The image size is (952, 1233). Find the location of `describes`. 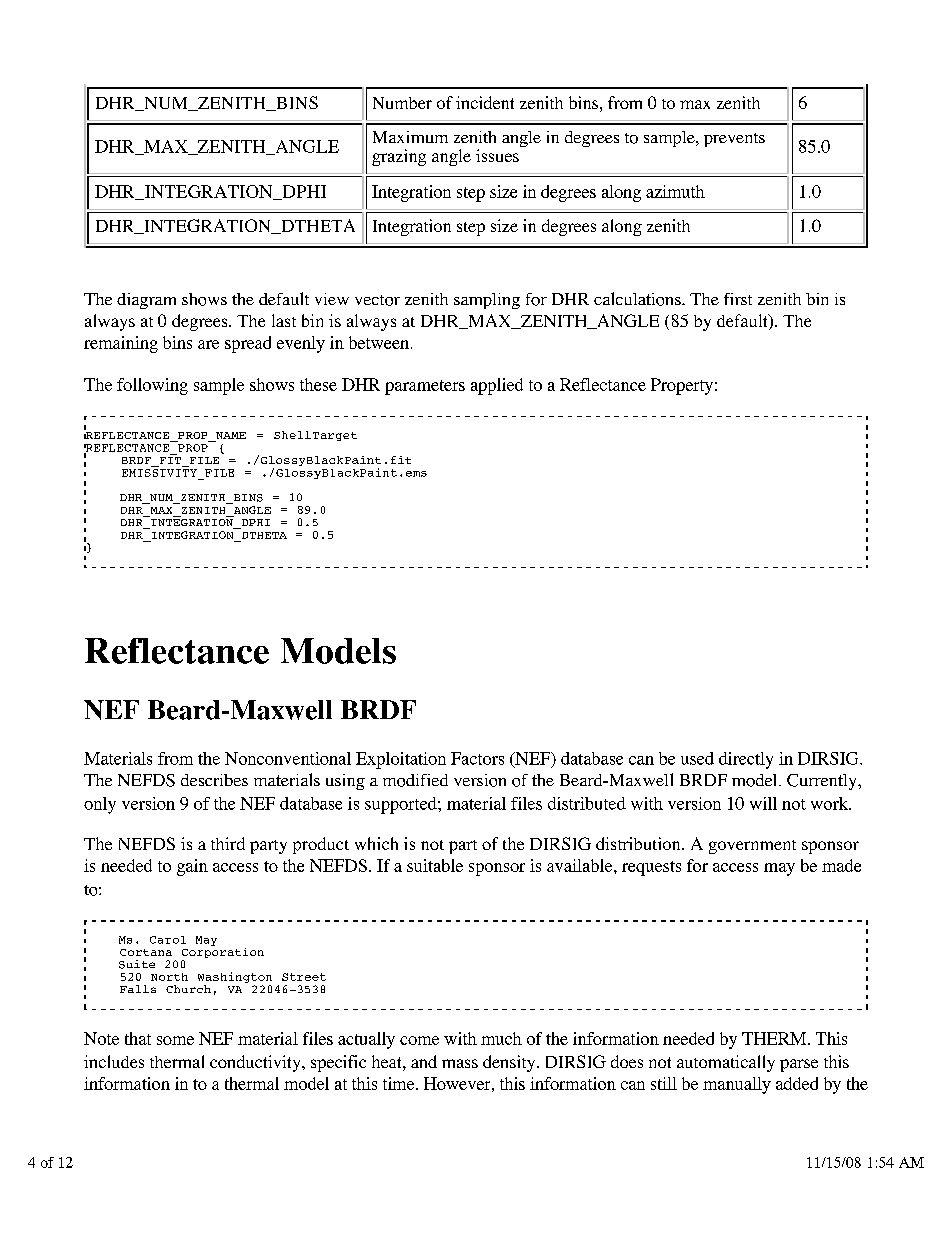

describes is located at coordinates (214, 780).
